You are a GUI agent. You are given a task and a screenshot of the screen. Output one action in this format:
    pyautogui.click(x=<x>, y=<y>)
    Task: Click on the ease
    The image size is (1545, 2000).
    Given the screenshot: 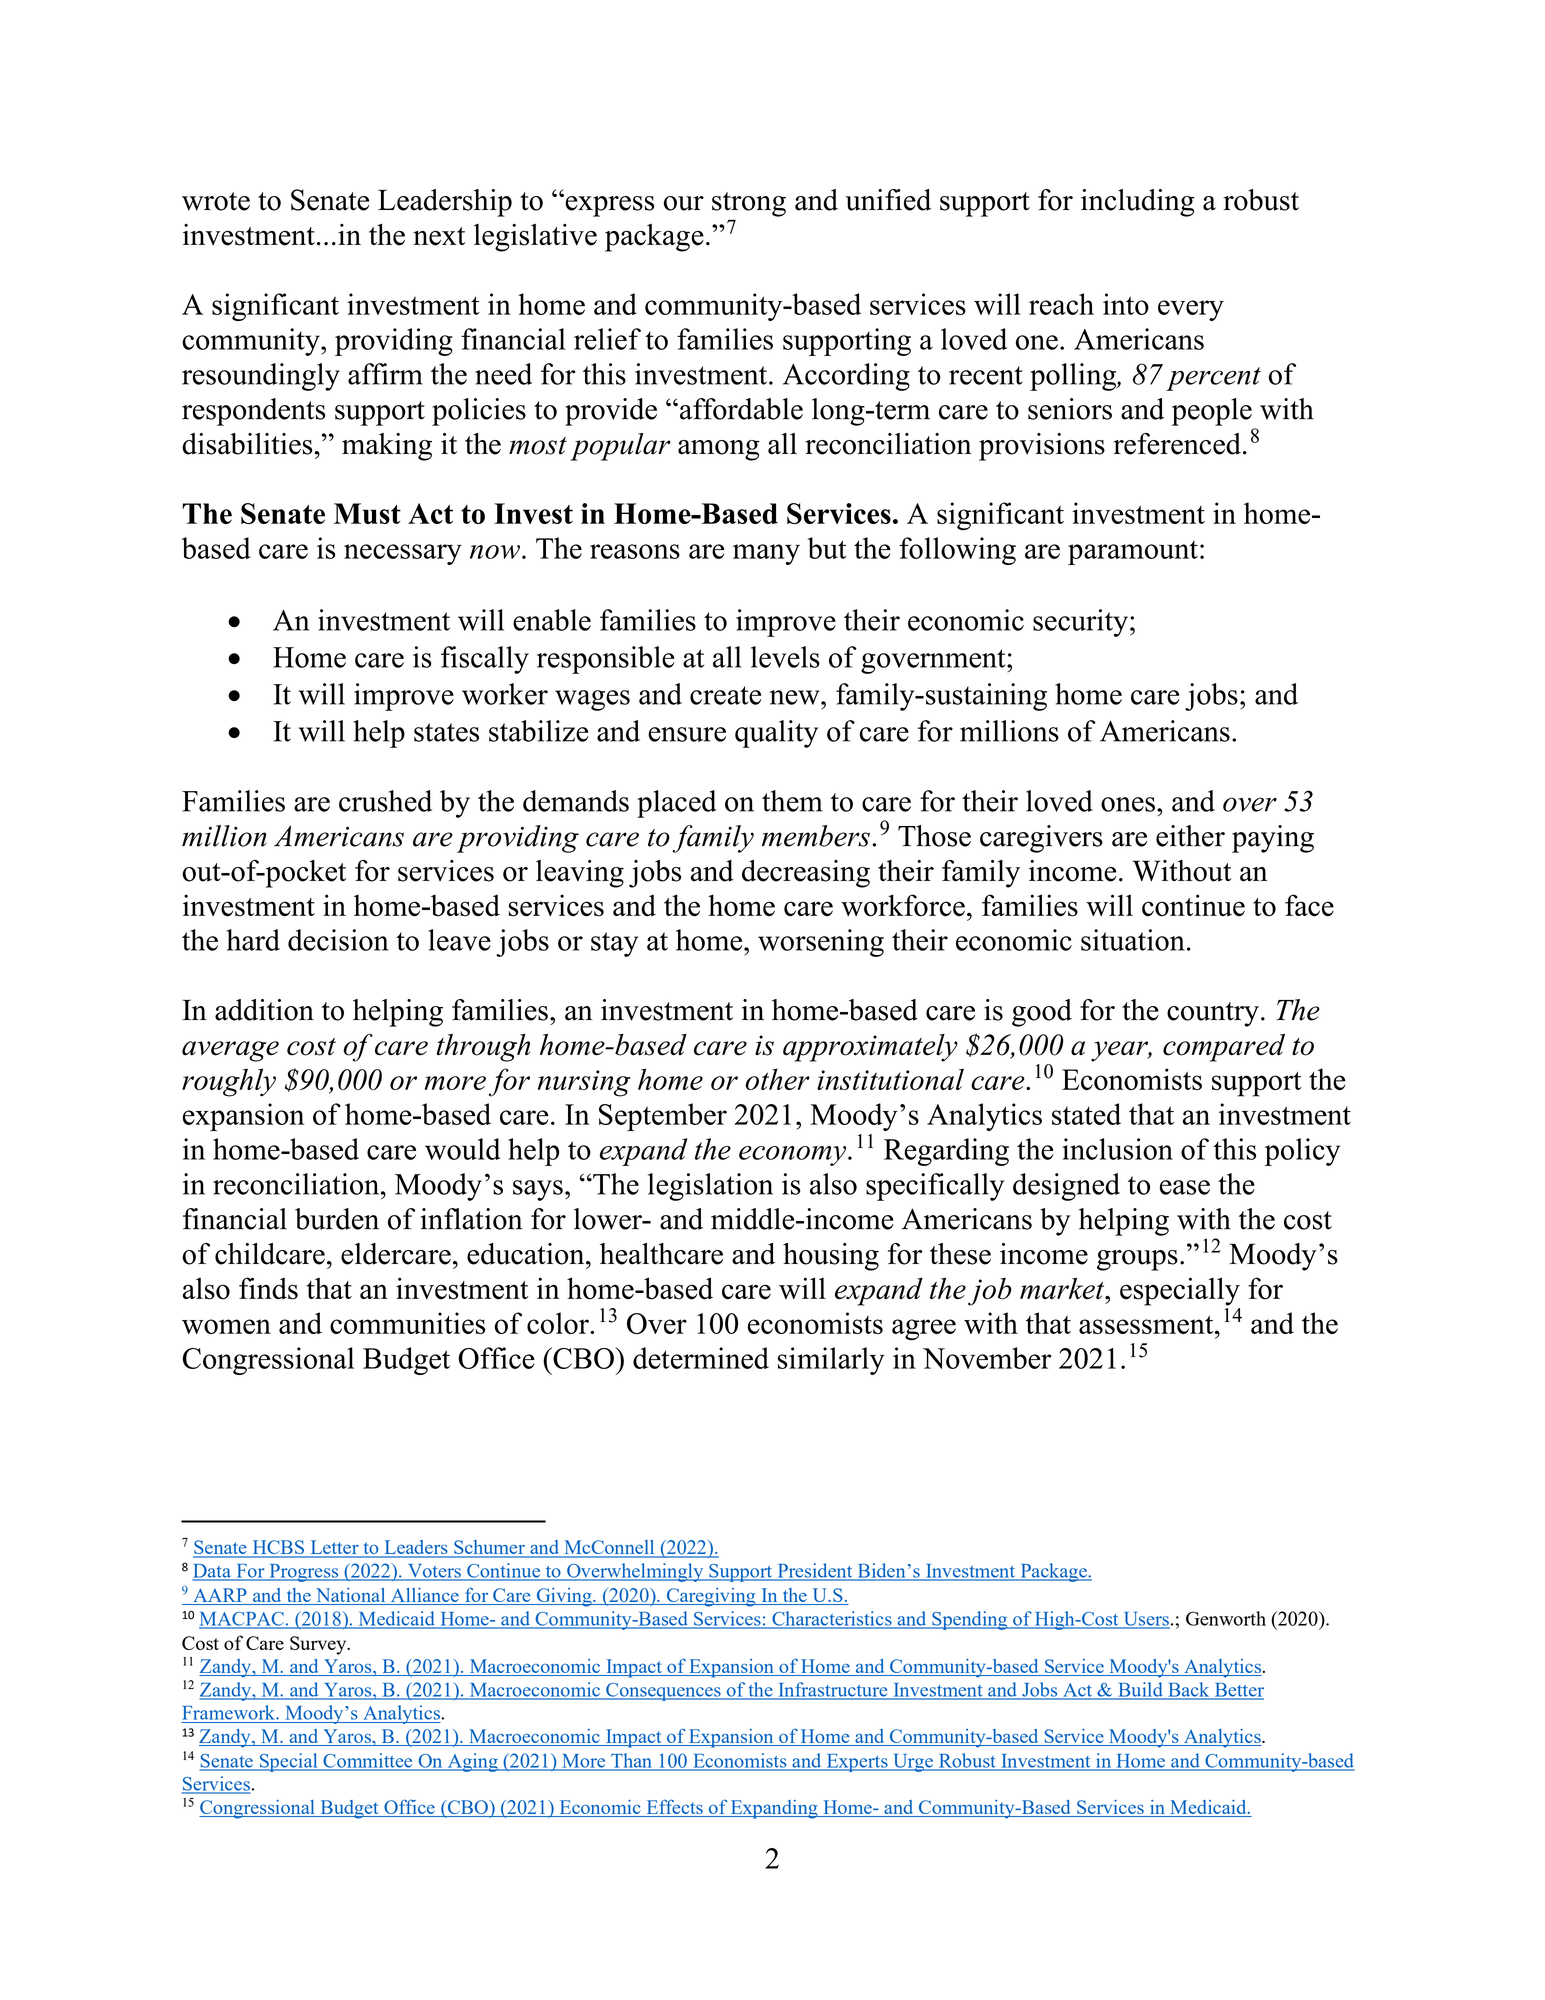 What is the action you would take?
    pyautogui.click(x=1185, y=1187)
